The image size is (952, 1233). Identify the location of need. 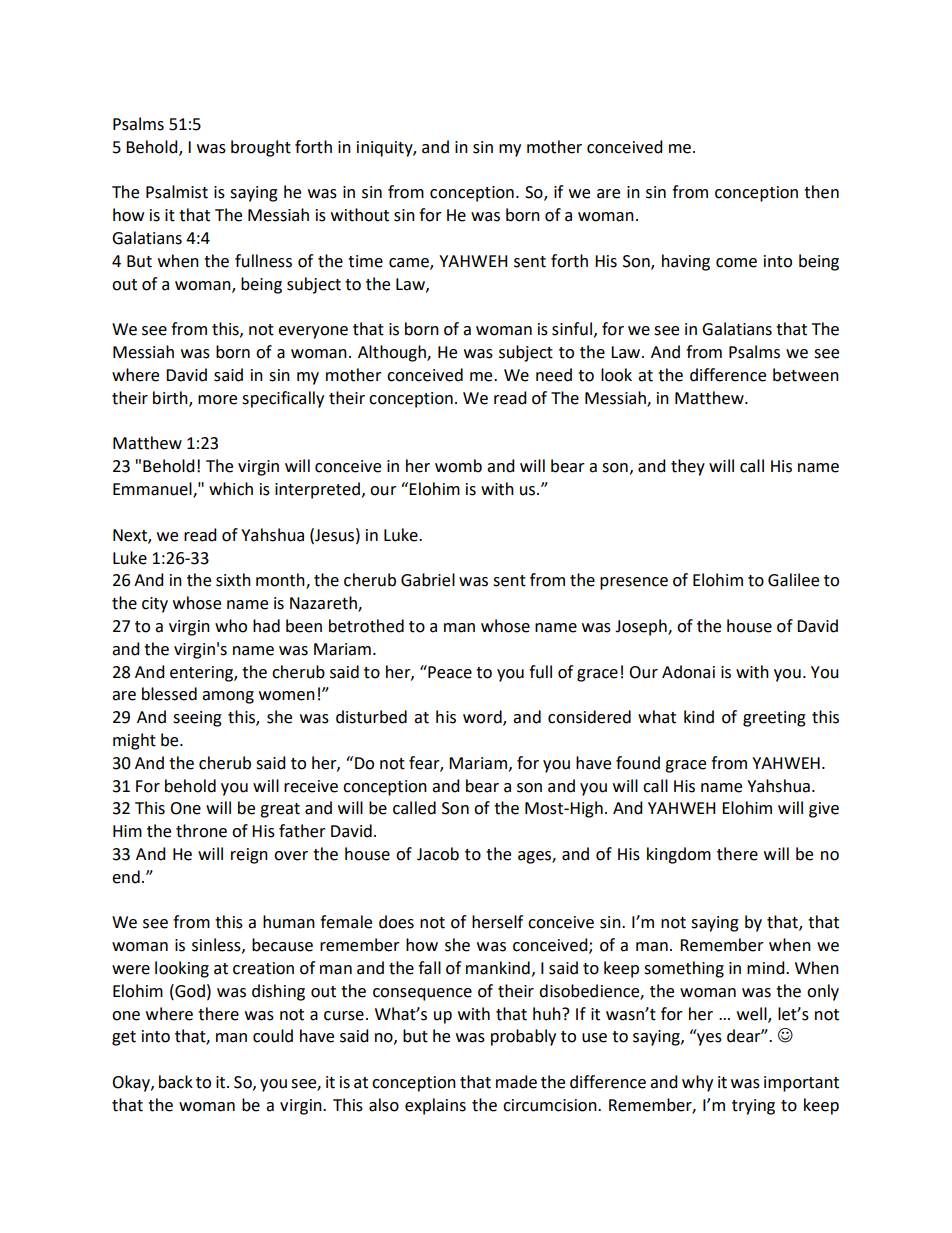
(554, 375).
